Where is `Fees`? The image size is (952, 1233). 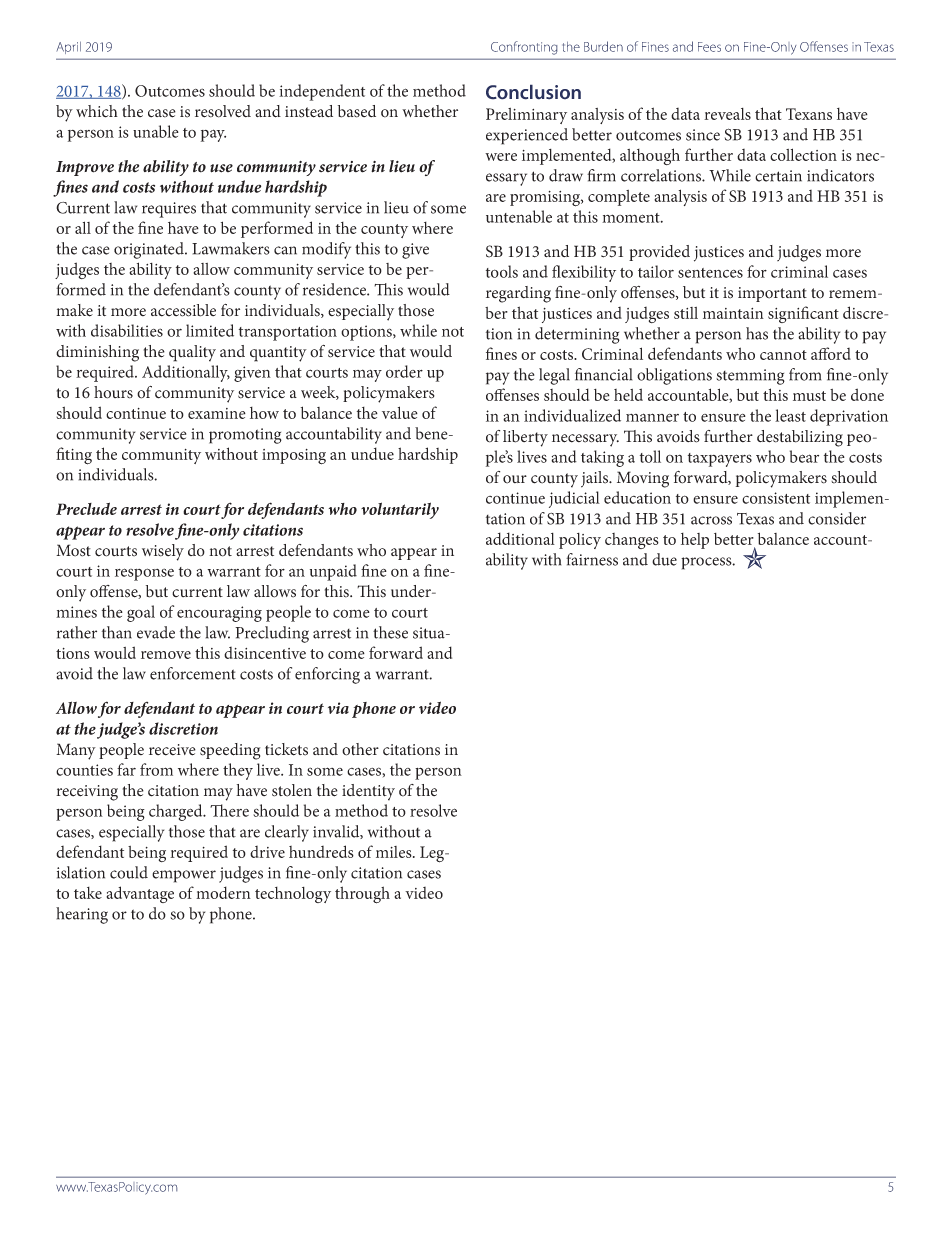
Fees is located at coordinates (709, 47).
